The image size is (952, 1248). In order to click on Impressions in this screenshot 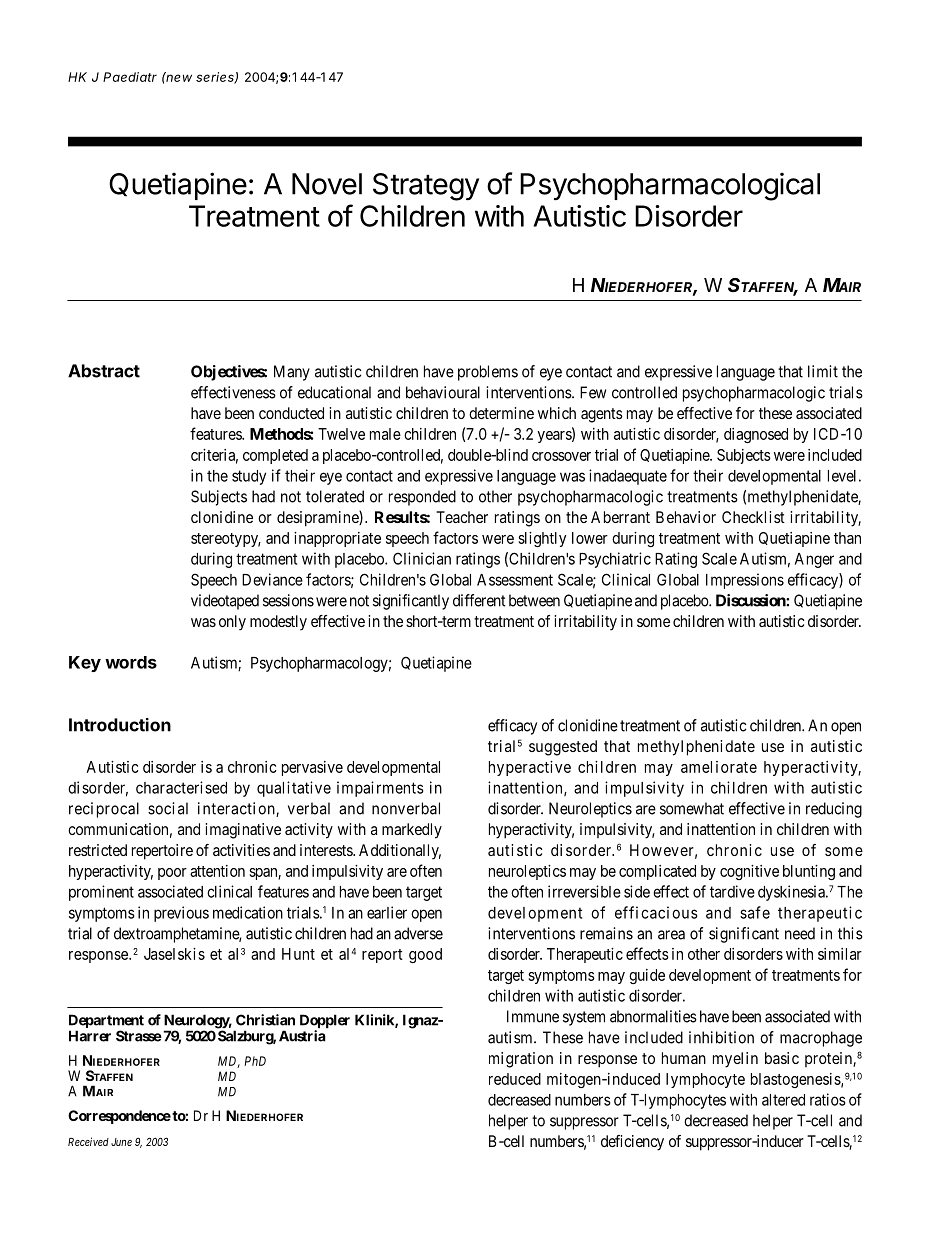, I will do `click(745, 581)`.
